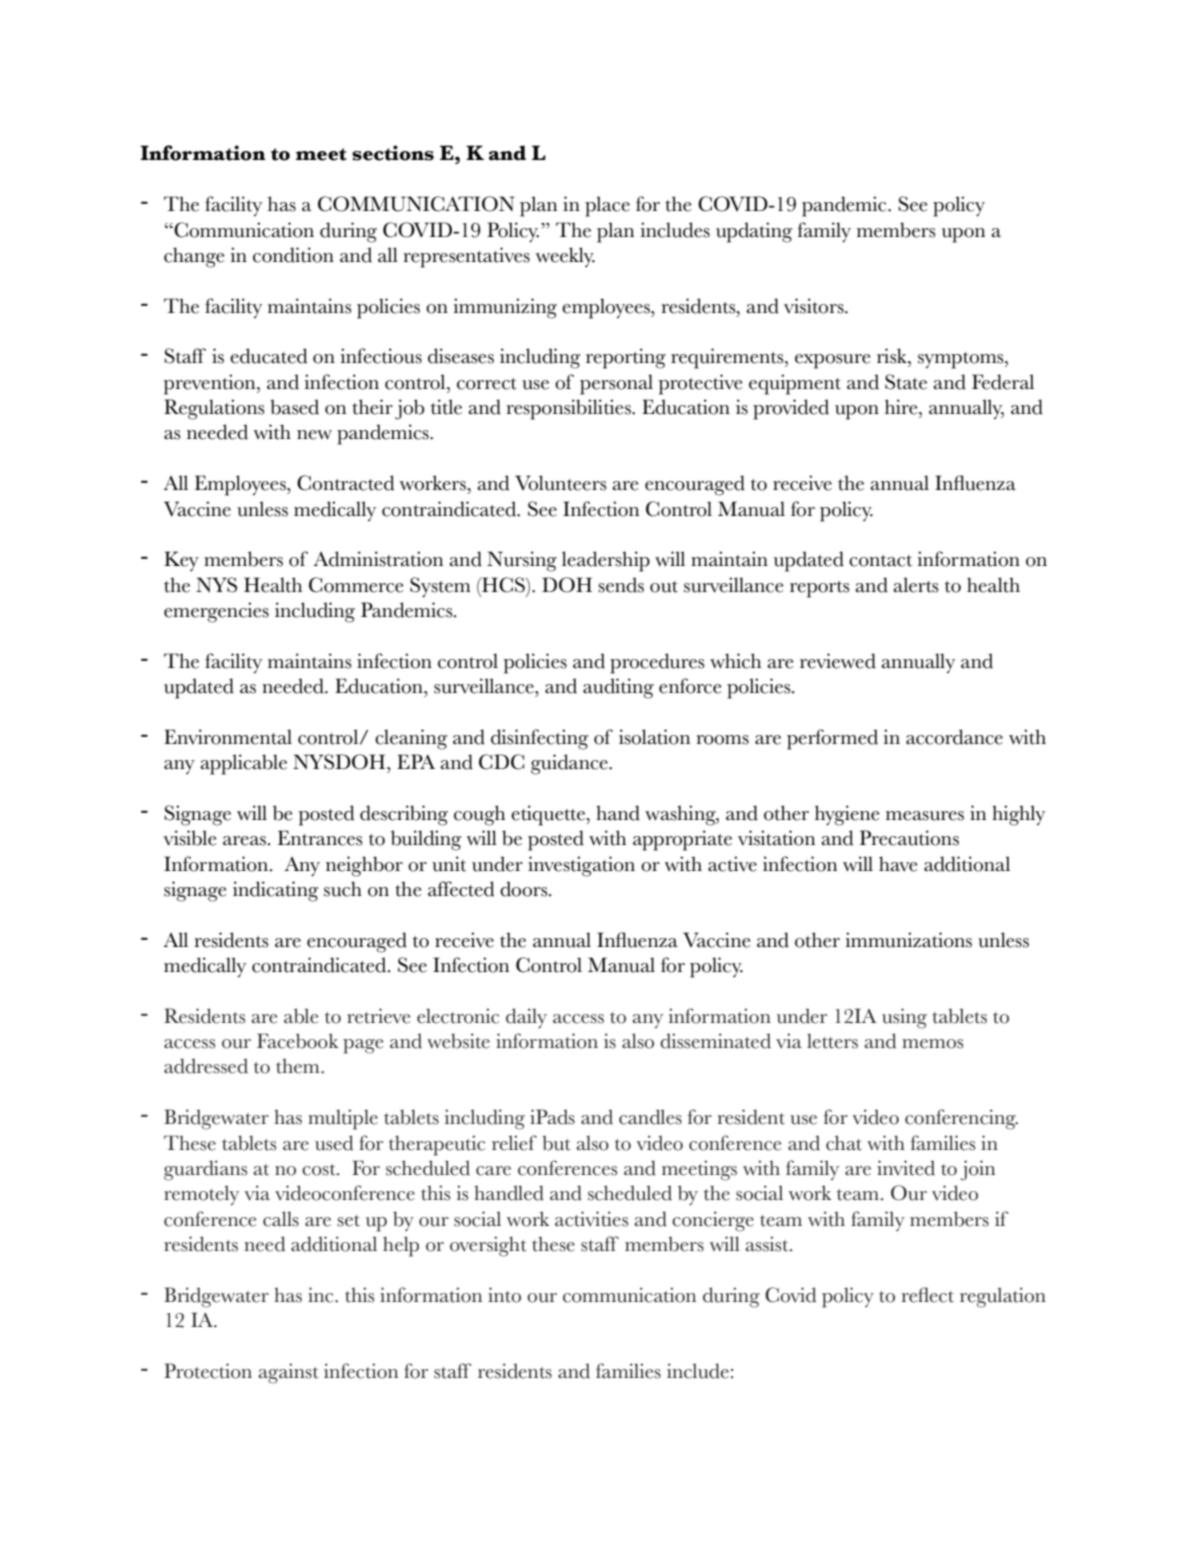  I want to click on place, so click(607, 206).
